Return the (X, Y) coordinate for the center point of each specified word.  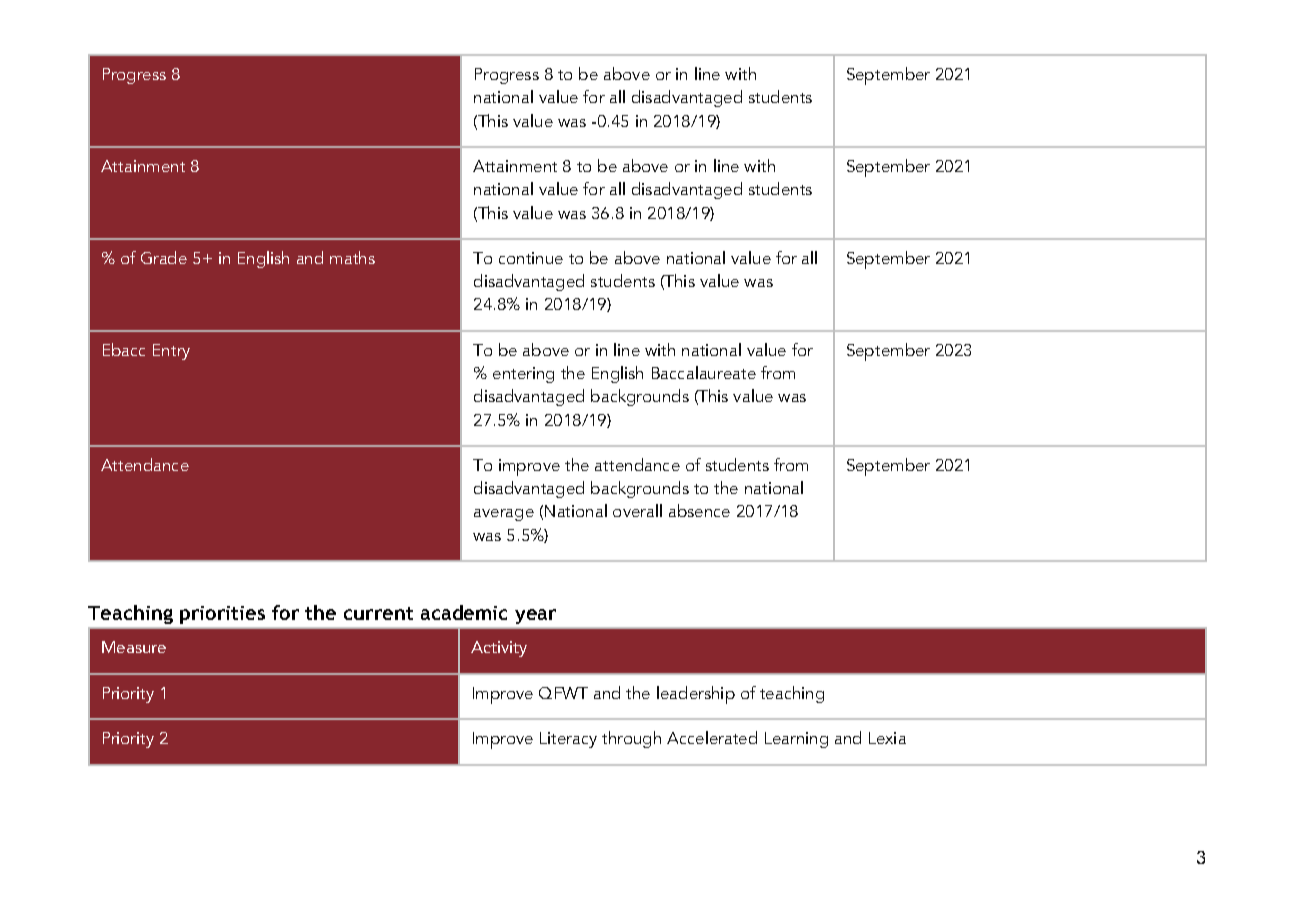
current (378, 613)
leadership (696, 695)
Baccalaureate (704, 372)
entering (523, 375)
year (535, 616)
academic (464, 612)
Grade (164, 257)
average (504, 515)
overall (637, 510)
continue (531, 258)
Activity (499, 649)
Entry (171, 352)
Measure (134, 647)
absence (699, 510)
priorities (222, 615)
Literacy (568, 740)
